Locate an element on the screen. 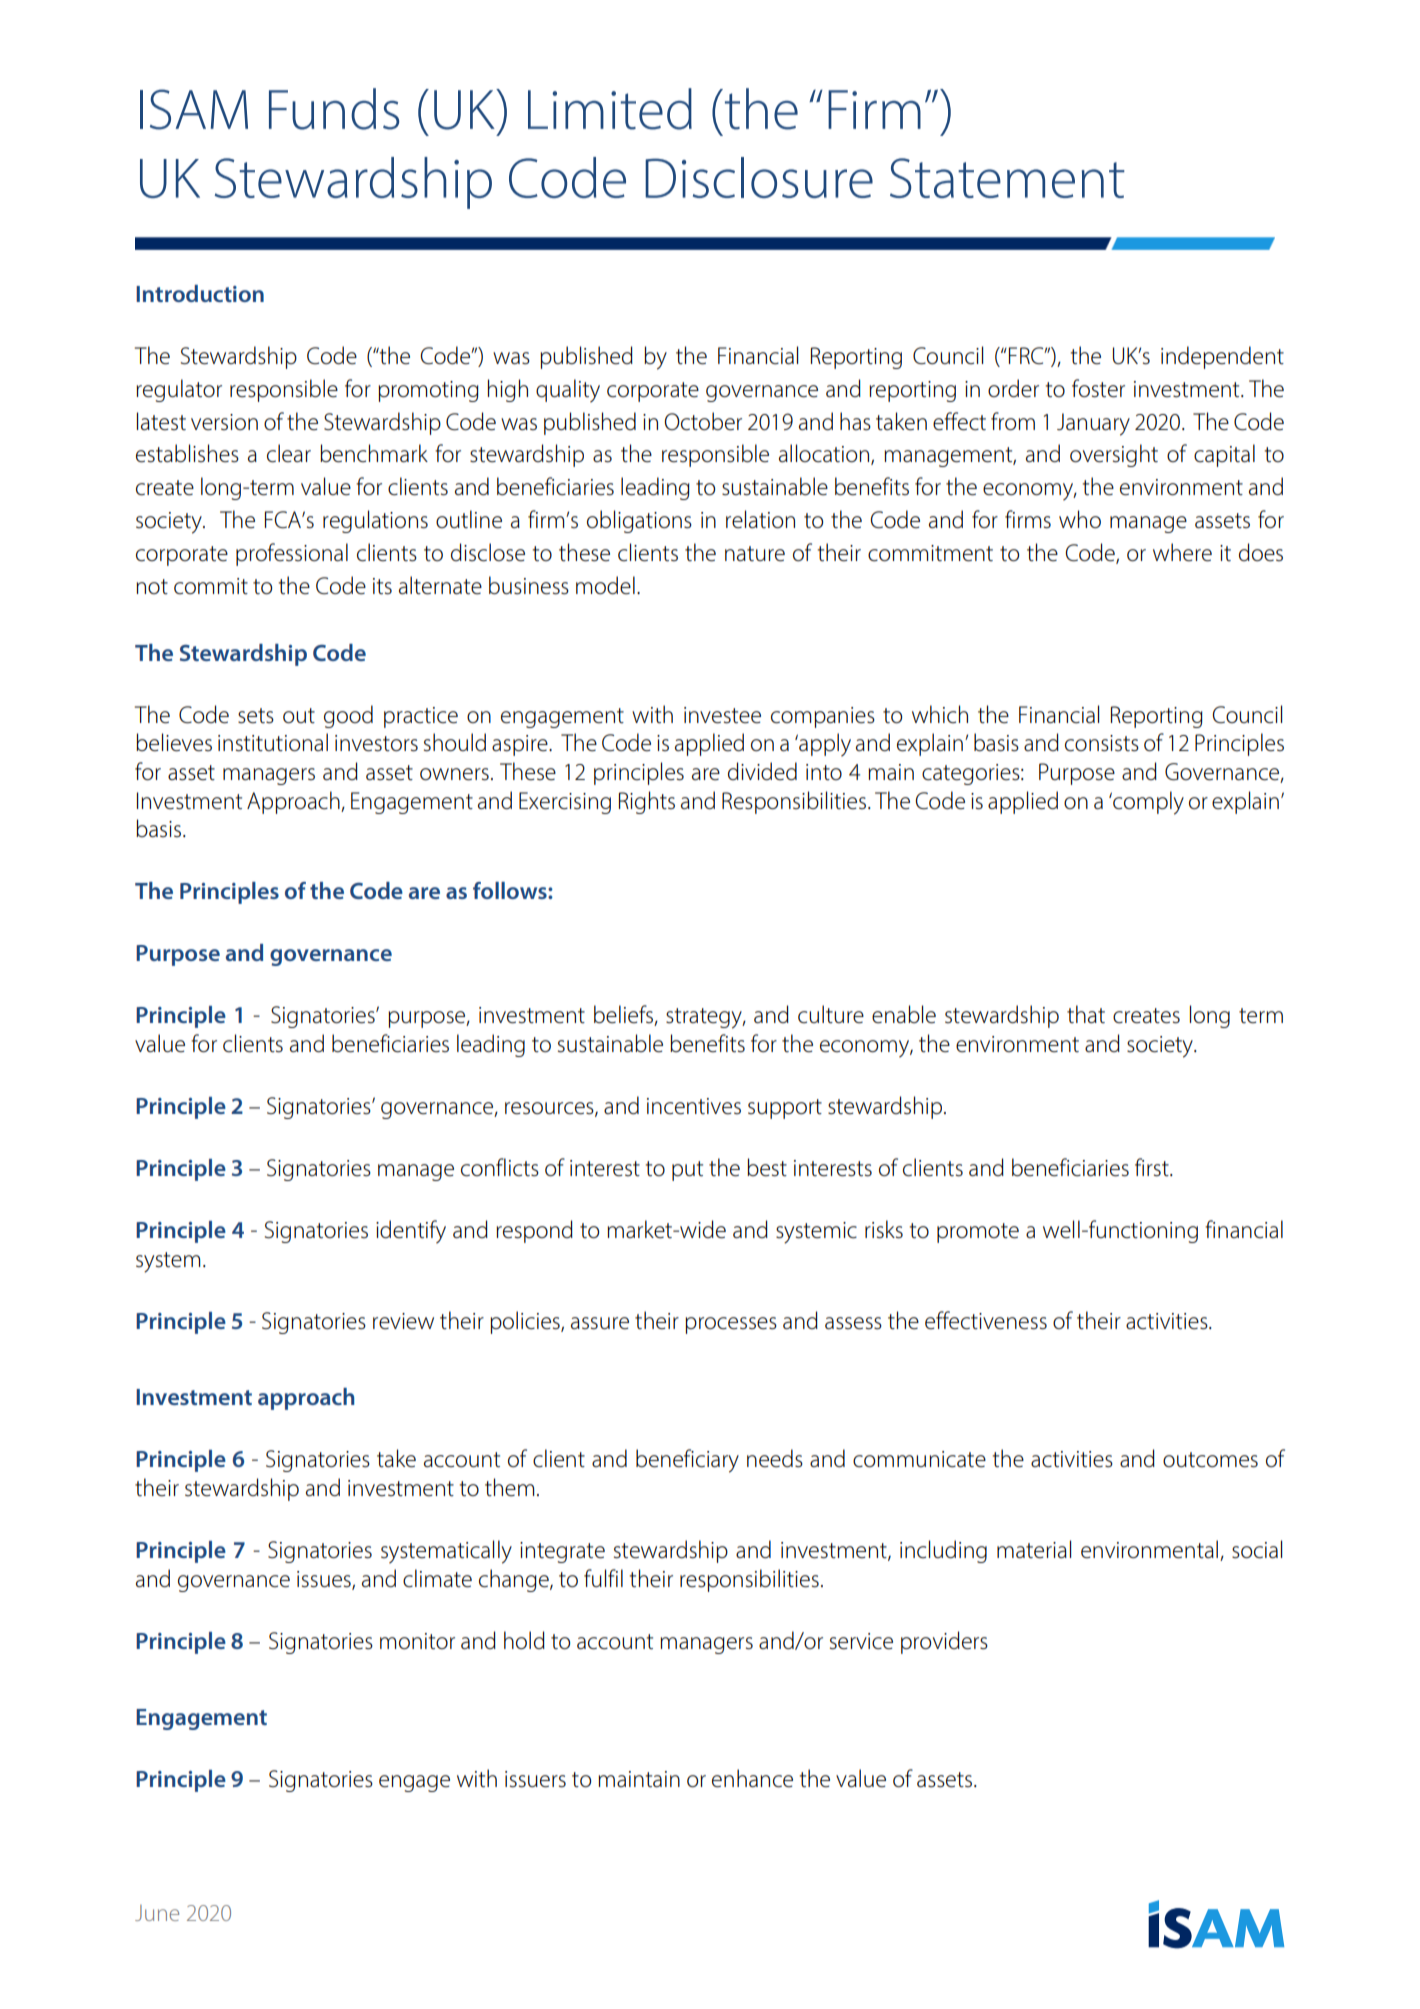 Image resolution: width=1420 pixels, height=2009 pixels. issues is located at coordinates (325, 1580).
